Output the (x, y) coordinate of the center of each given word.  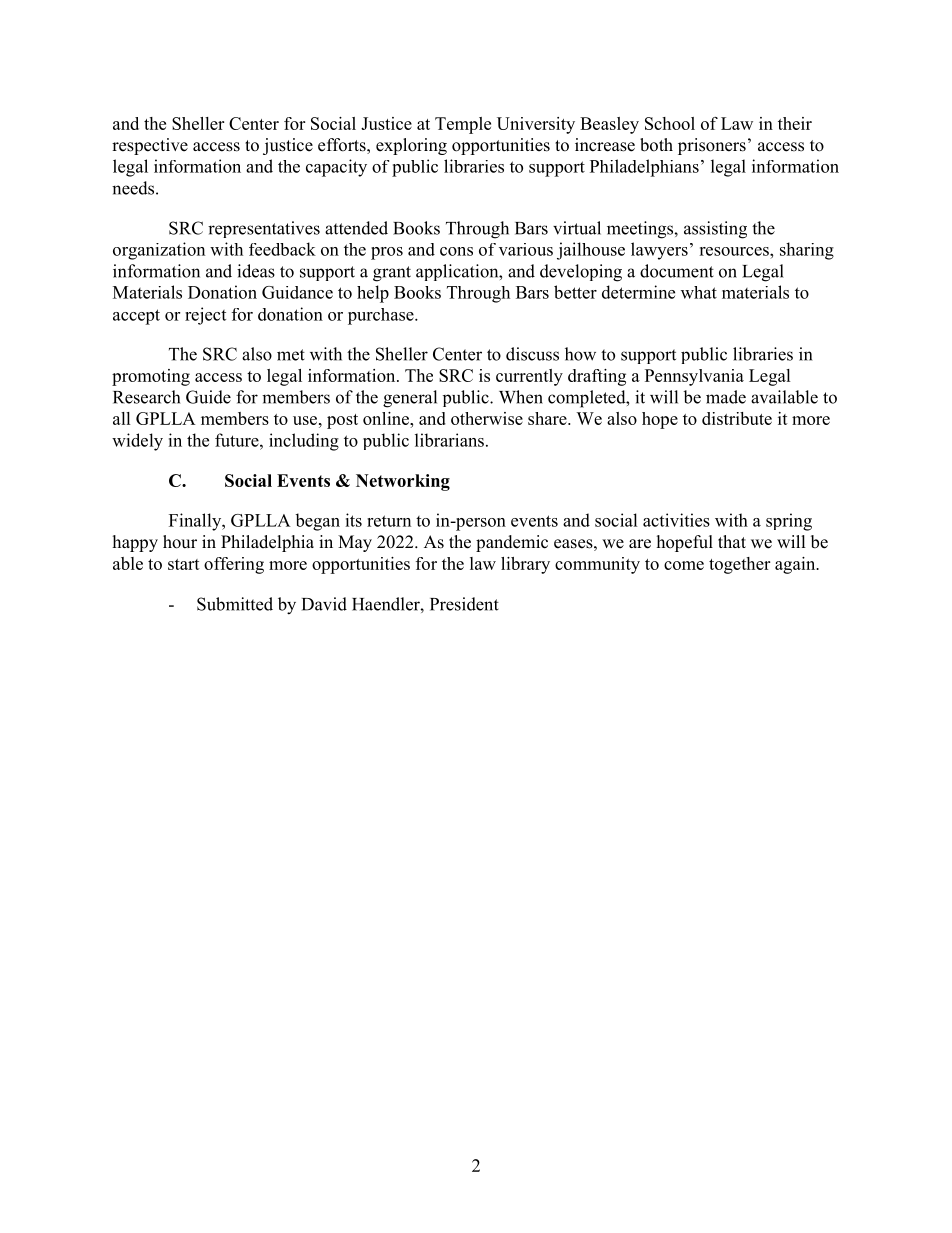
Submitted (235, 604)
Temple (463, 125)
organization (159, 251)
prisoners (712, 146)
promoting (151, 377)
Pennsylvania (694, 377)
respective (150, 146)
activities (676, 520)
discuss (532, 354)
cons (456, 251)
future (238, 440)
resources (735, 251)
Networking (403, 482)
